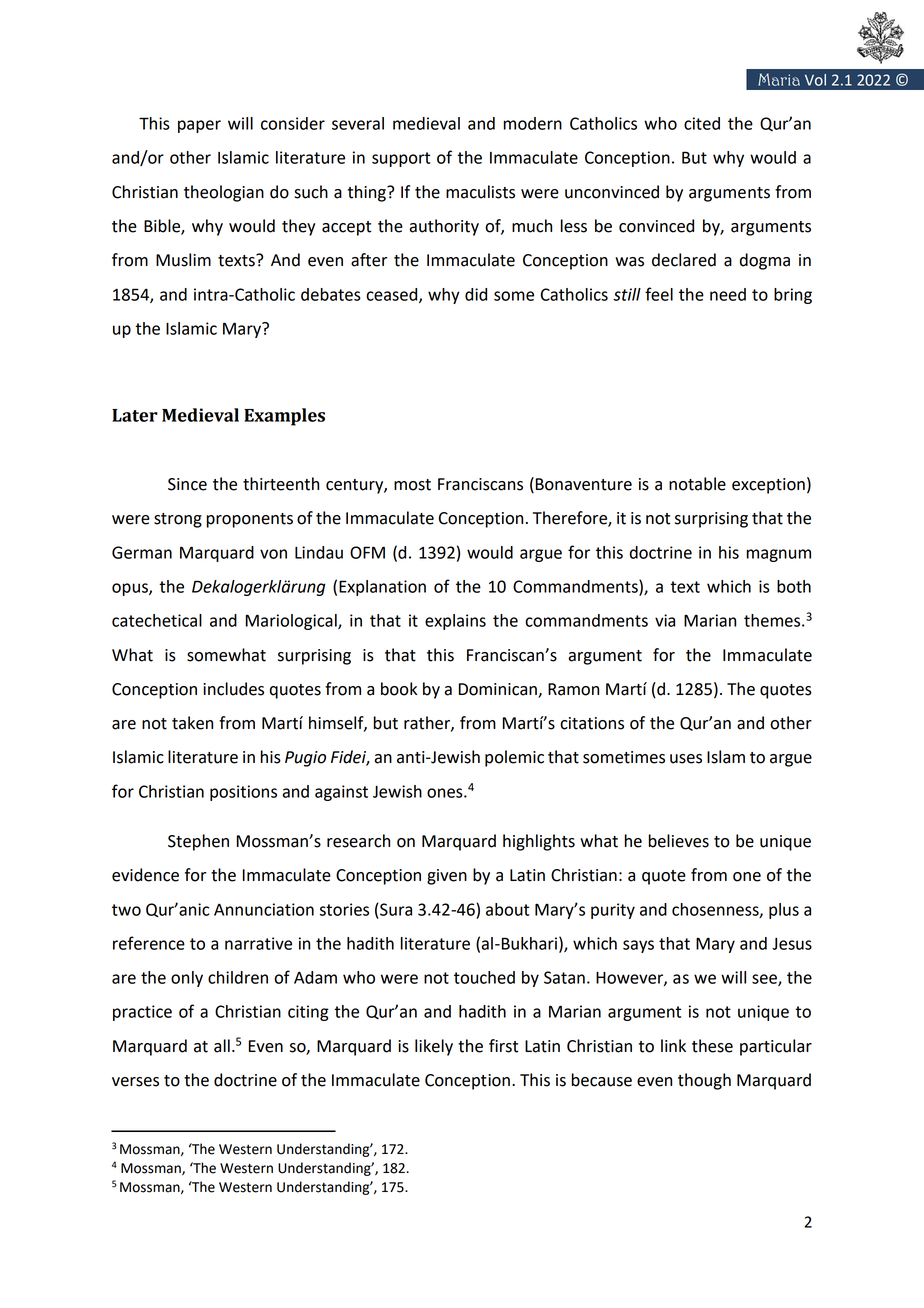  I want to click on modern, so click(533, 123).
